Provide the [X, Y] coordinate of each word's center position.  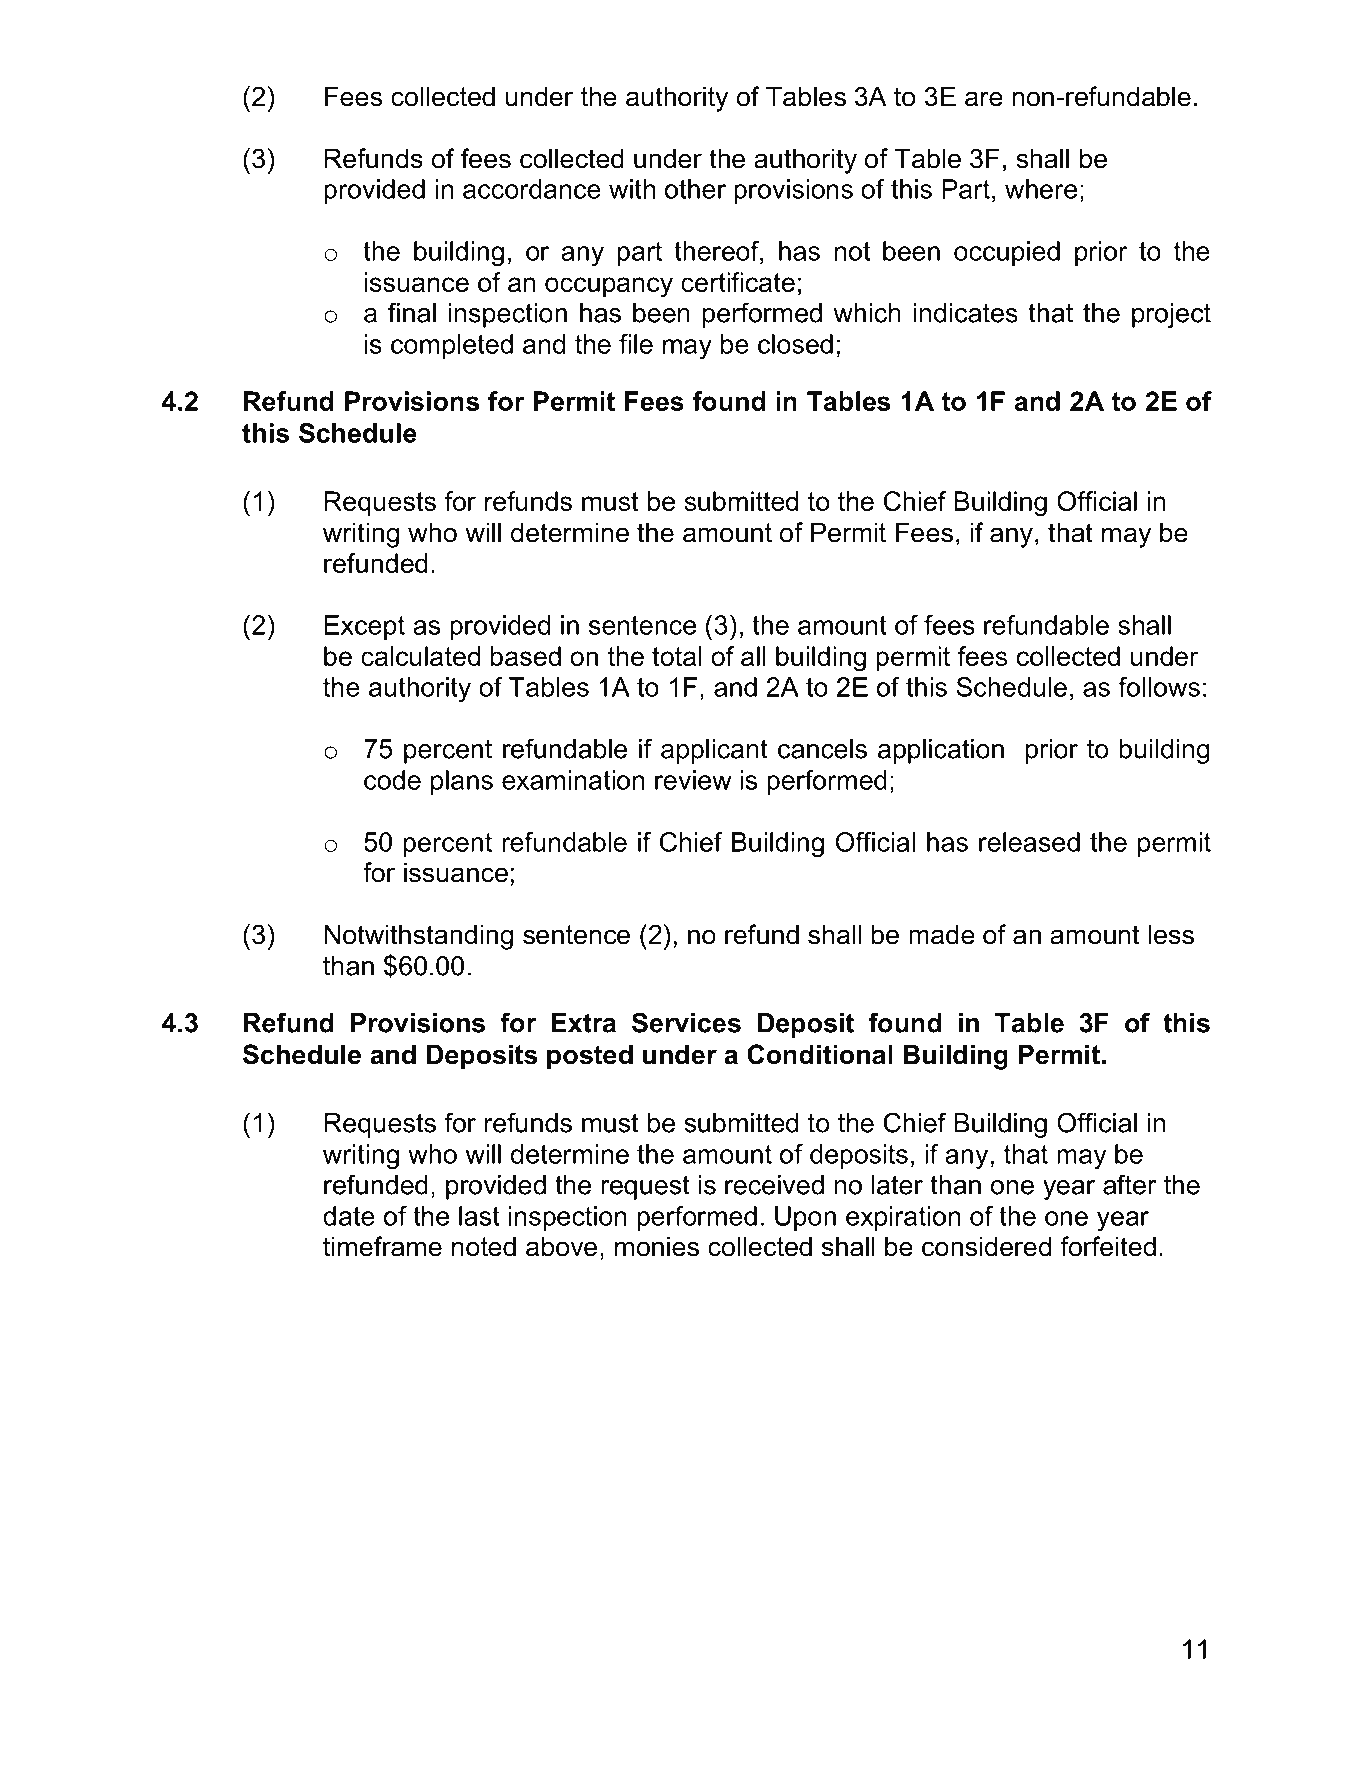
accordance [532, 189]
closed [795, 344]
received [774, 1185]
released [1029, 842]
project [1171, 315]
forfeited [1108, 1246]
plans [462, 782]
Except [365, 627]
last [479, 1216]
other [695, 189]
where [1041, 189]
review [693, 780]
